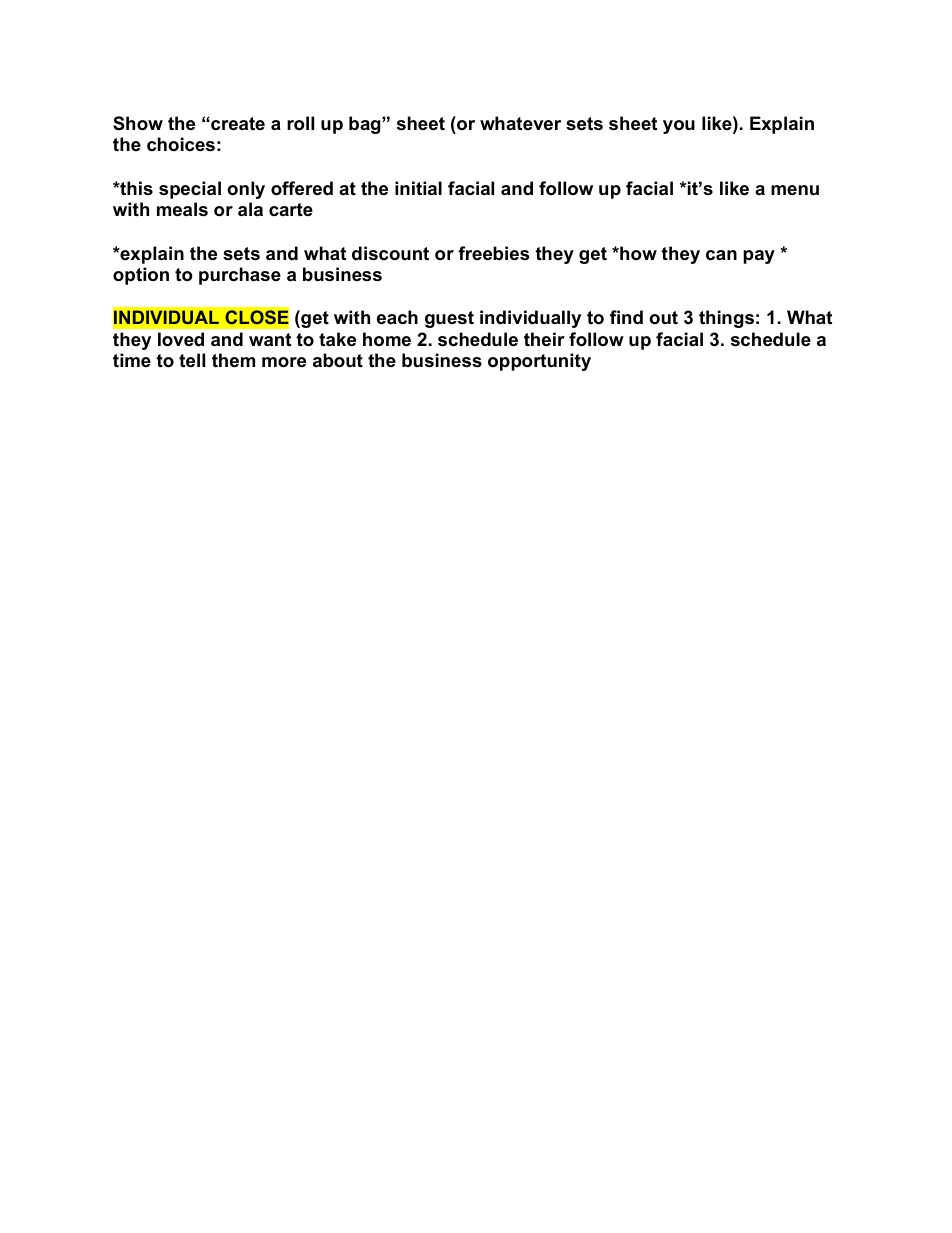  What do you see at coordinates (181, 144) in the image?
I see `choices` at bounding box center [181, 144].
